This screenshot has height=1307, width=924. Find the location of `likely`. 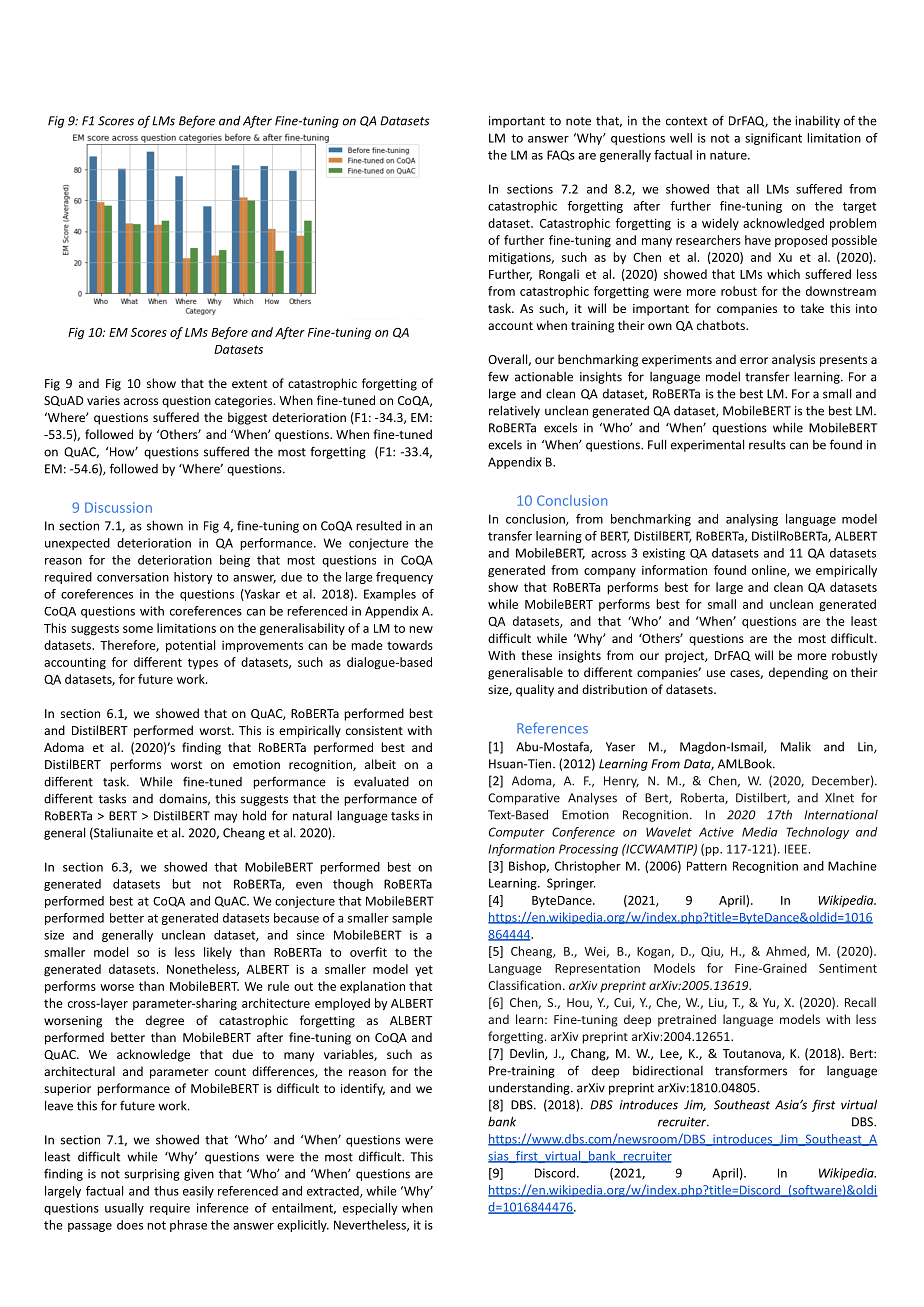

likely is located at coordinates (218, 953).
